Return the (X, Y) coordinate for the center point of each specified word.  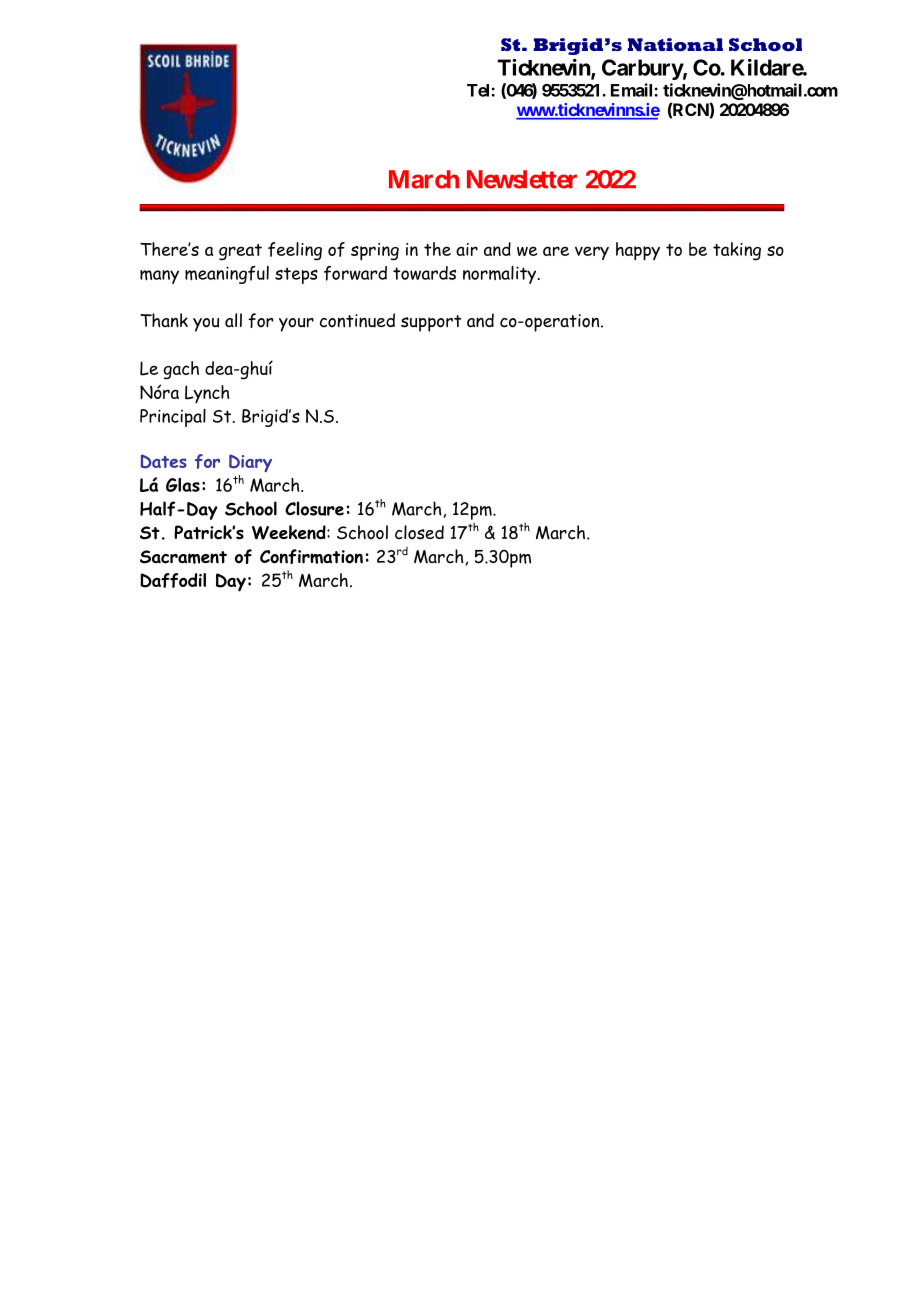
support (431, 323)
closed (419, 532)
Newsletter (522, 179)
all (233, 320)
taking (737, 251)
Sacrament (183, 557)
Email (633, 90)
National (675, 45)
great (240, 252)
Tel (479, 90)
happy (638, 251)
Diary (250, 463)
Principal (173, 418)
